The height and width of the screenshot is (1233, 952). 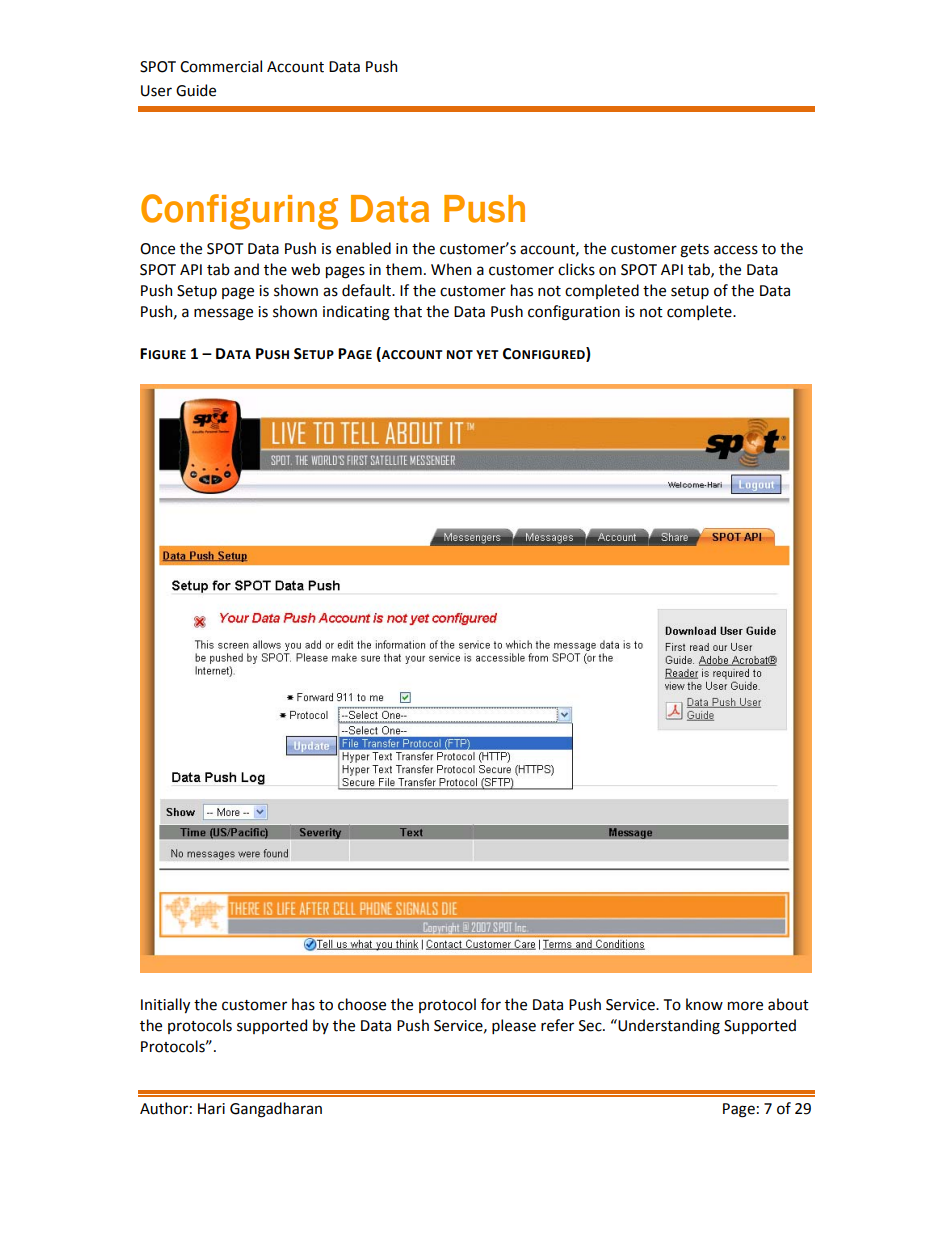 I want to click on YET, so click(x=487, y=354).
